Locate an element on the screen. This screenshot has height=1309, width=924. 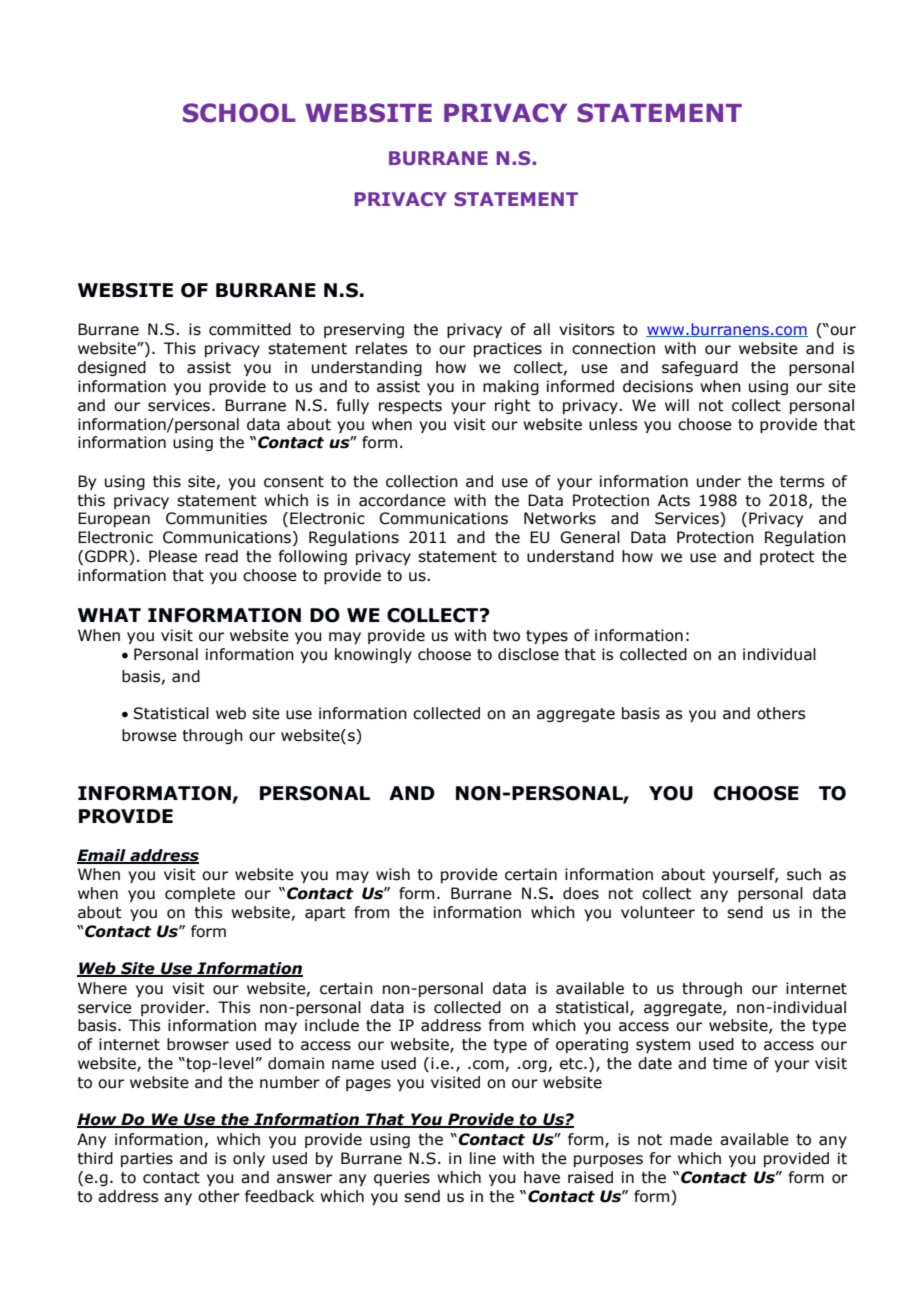
wish is located at coordinates (393, 874).
